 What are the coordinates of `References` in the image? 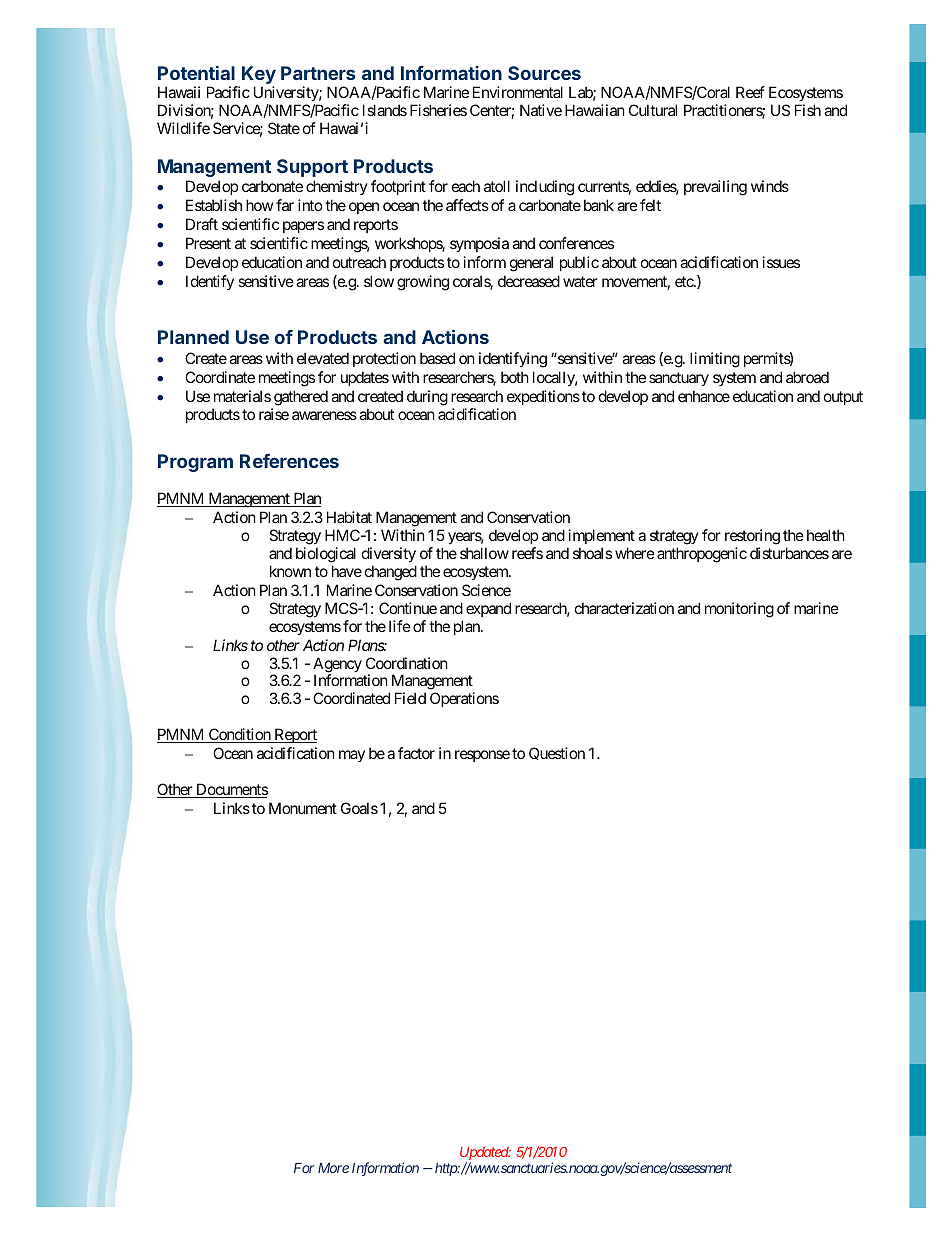 It's located at (289, 461).
